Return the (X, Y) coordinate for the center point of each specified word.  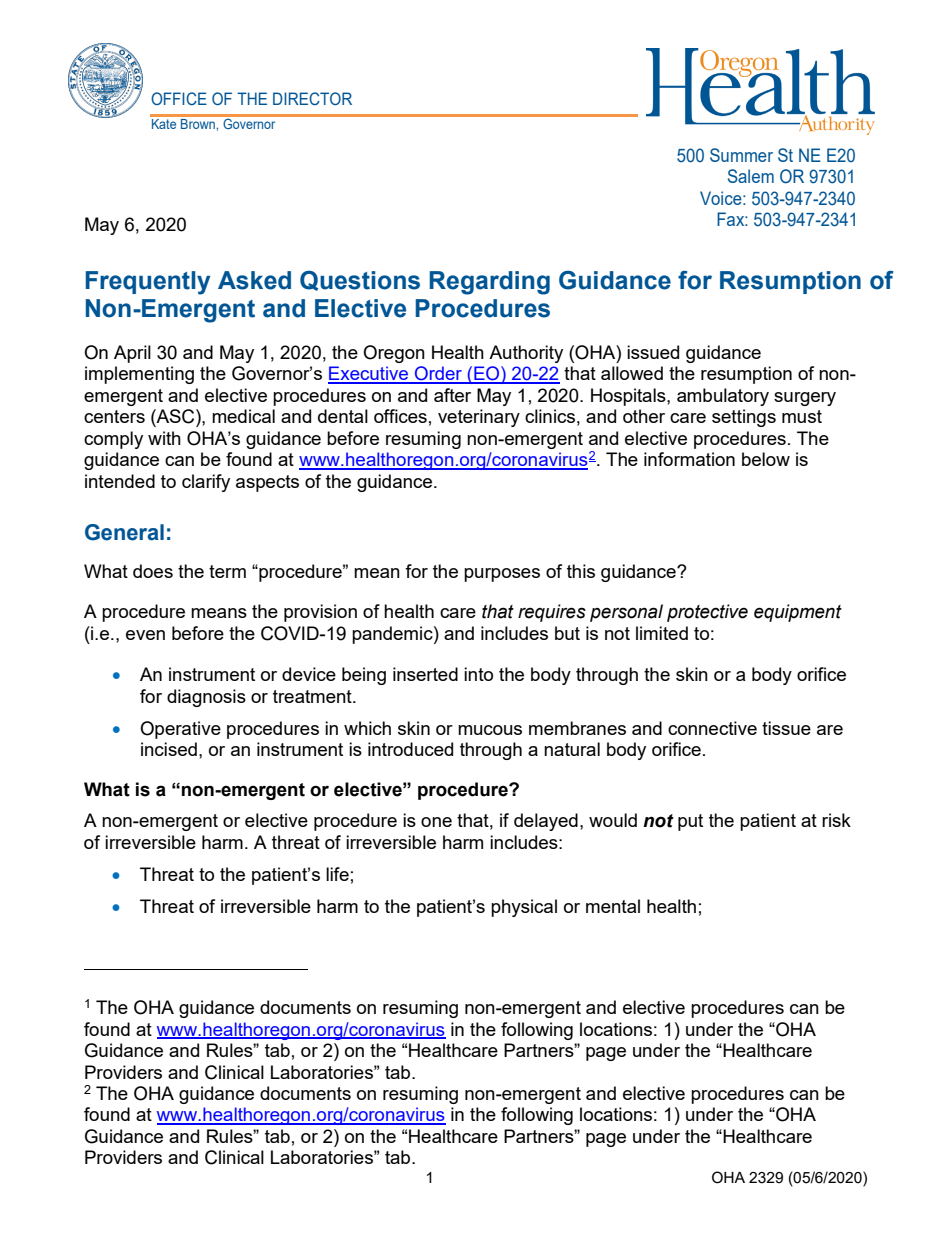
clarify (206, 483)
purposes (502, 575)
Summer (741, 155)
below (766, 459)
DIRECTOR (312, 98)
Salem (751, 176)
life (337, 874)
